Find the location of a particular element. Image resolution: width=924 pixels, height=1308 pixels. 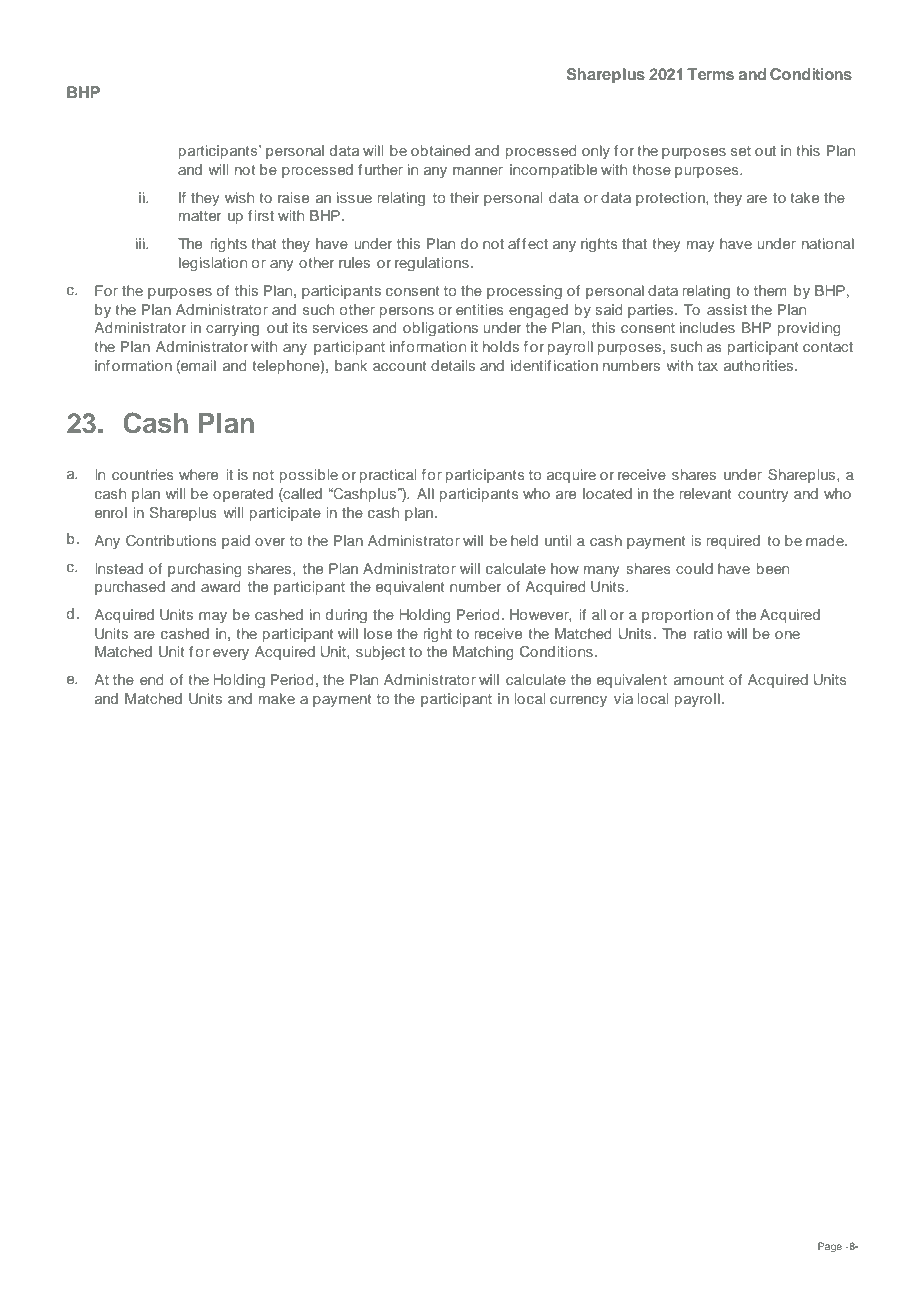

where is located at coordinates (198, 474).
